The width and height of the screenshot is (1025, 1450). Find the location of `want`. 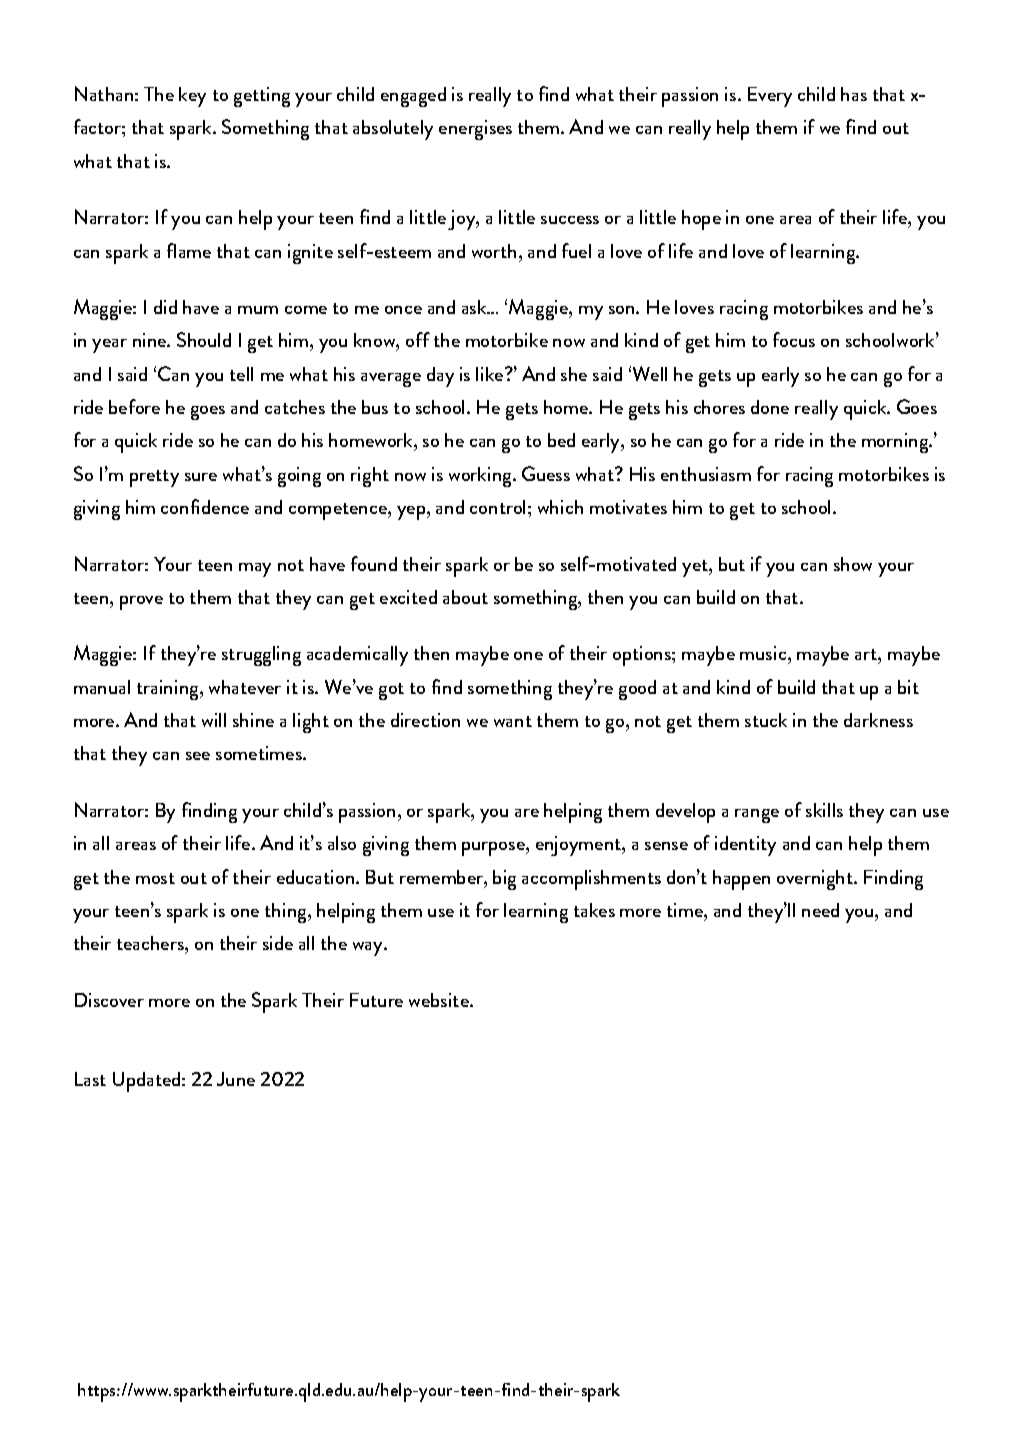

want is located at coordinates (513, 721).
